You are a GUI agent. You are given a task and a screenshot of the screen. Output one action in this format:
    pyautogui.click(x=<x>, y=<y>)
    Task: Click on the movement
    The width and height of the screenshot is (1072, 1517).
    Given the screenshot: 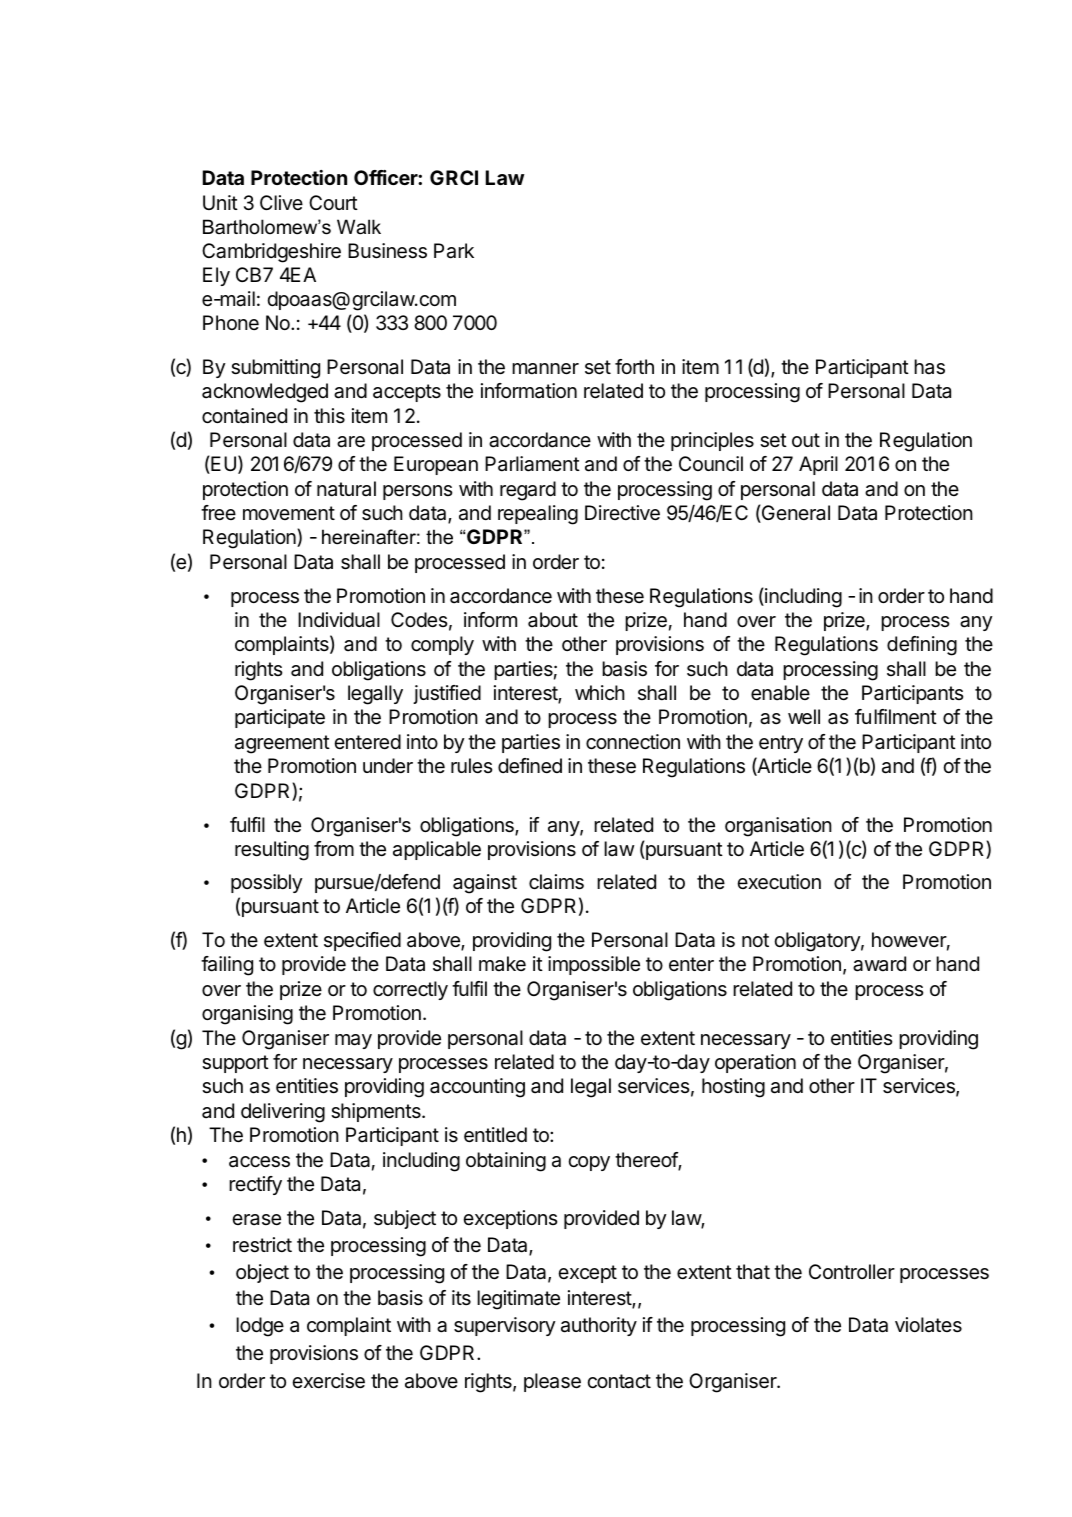 What is the action you would take?
    pyautogui.click(x=289, y=513)
